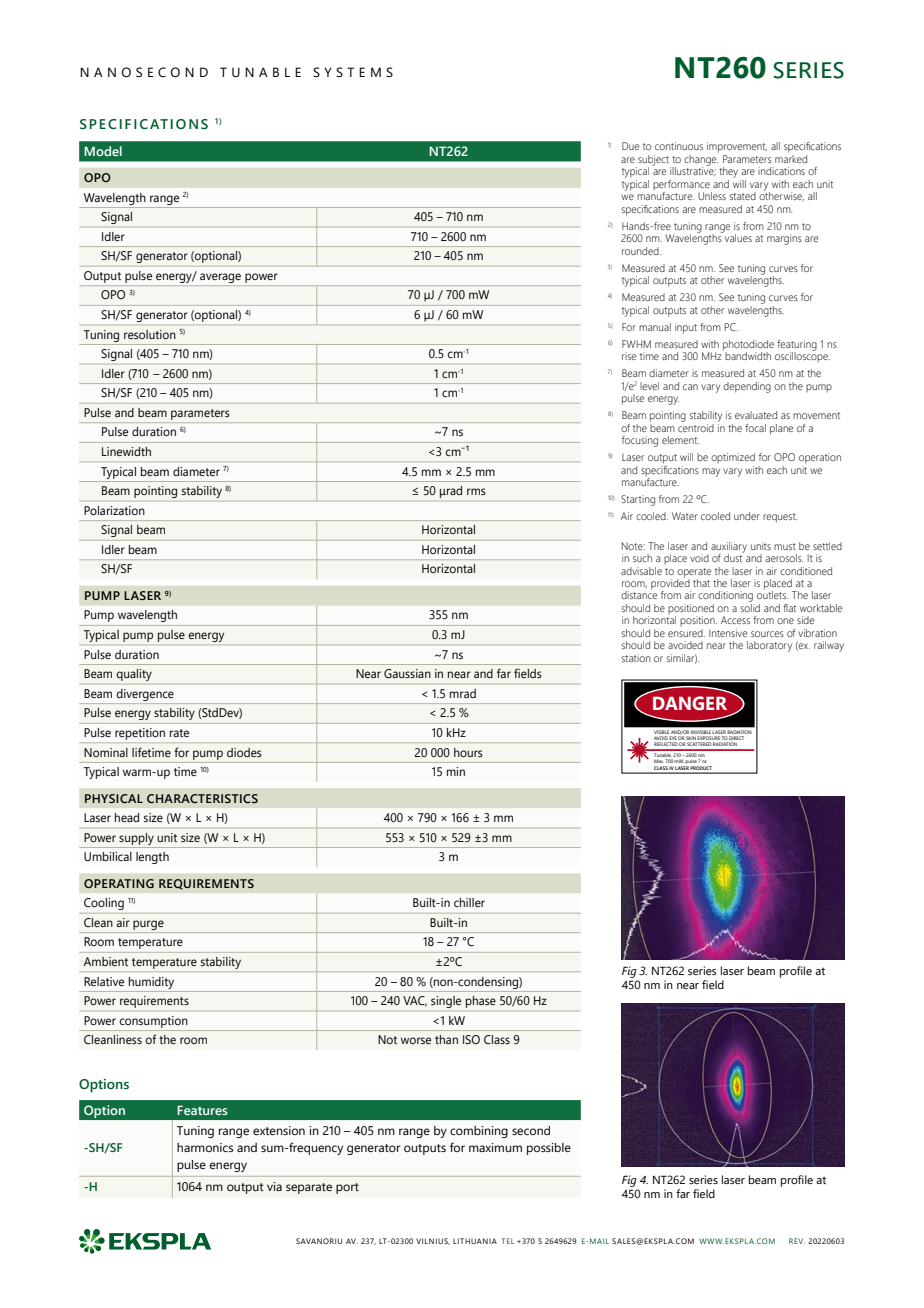  What do you see at coordinates (353, 72) in the screenshot?
I see `SYSTEMS` at bounding box center [353, 72].
